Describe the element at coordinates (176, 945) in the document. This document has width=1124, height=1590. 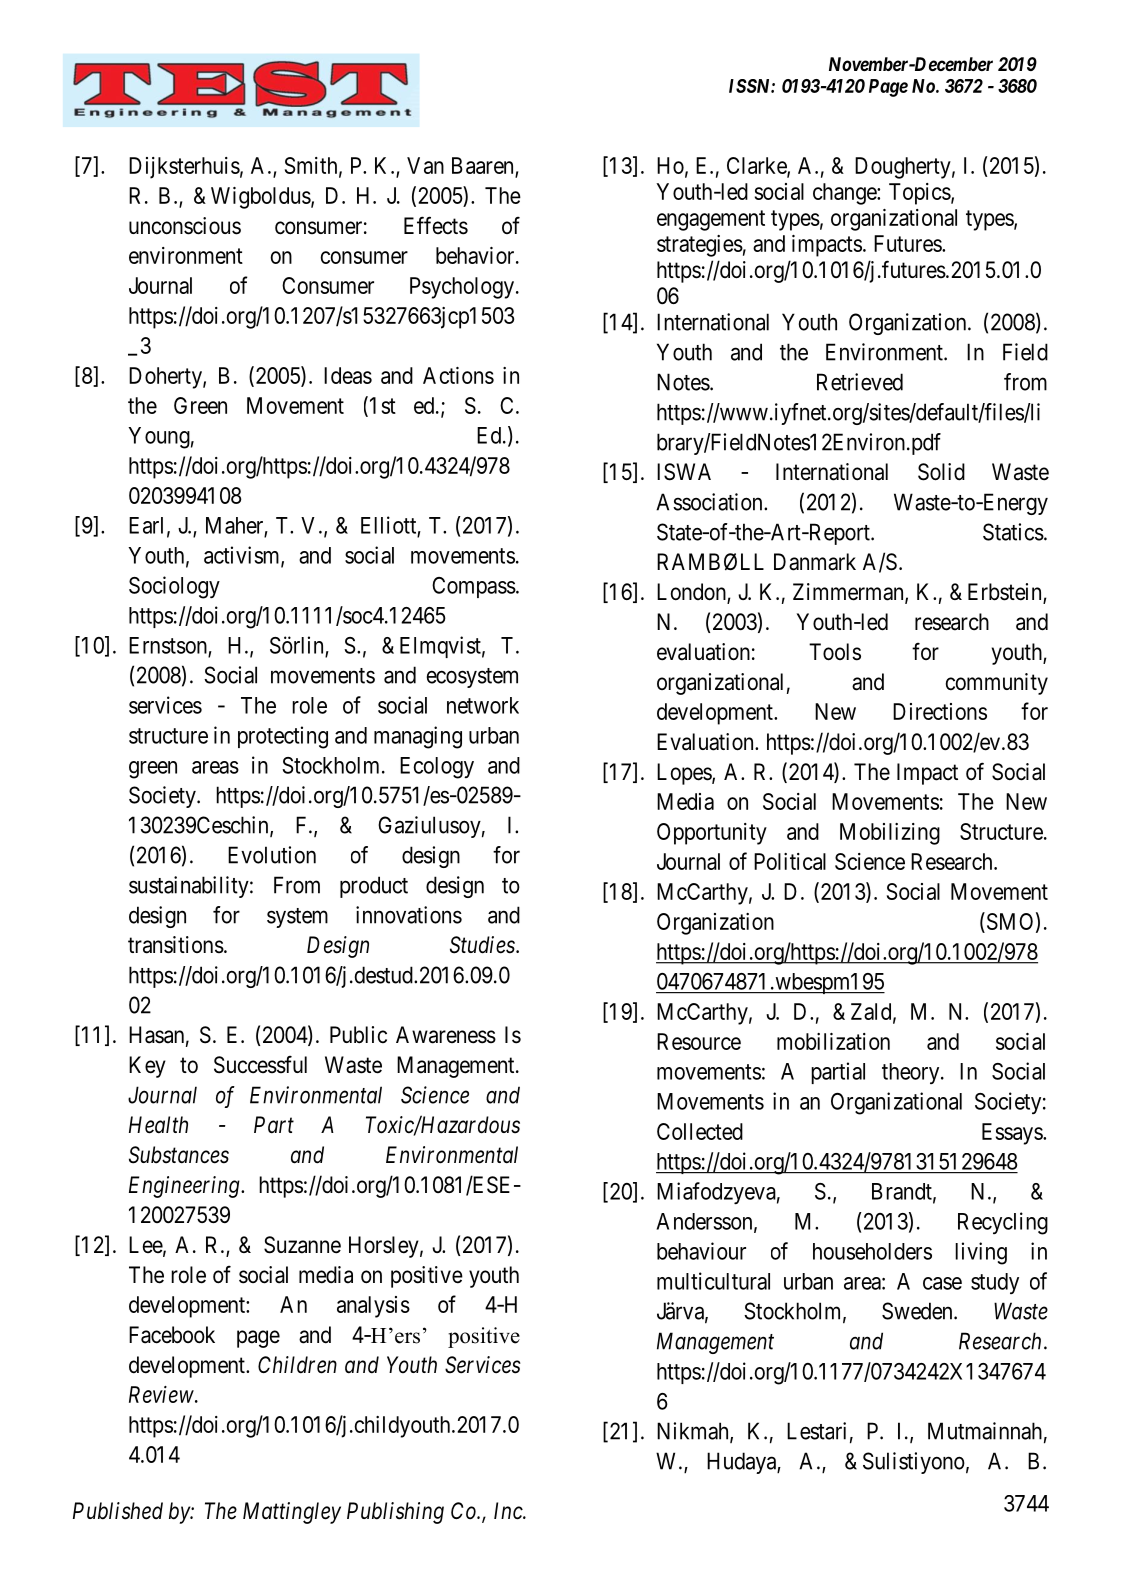
I see `transitions` at that location.
